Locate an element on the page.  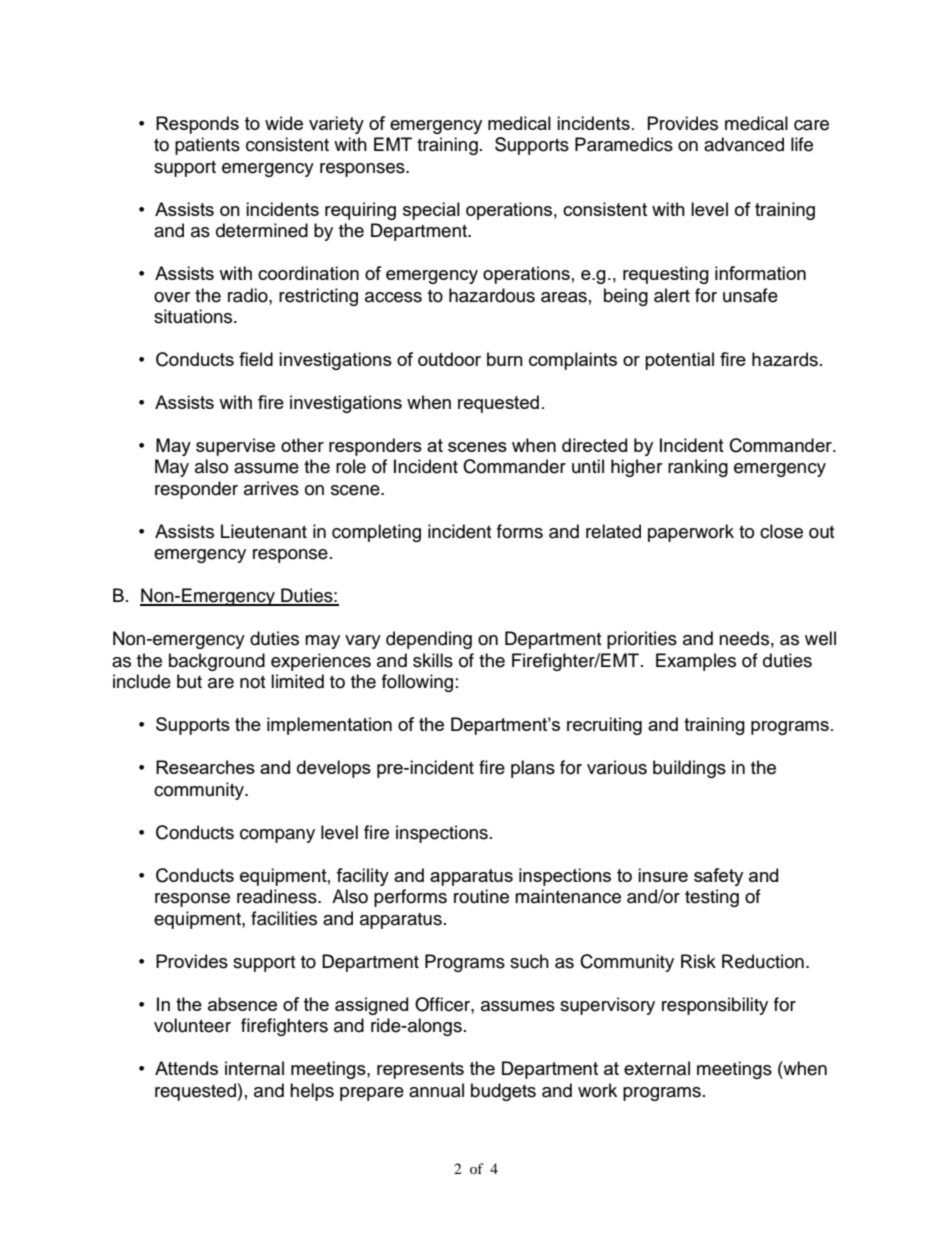
burn is located at coordinates (505, 359).
